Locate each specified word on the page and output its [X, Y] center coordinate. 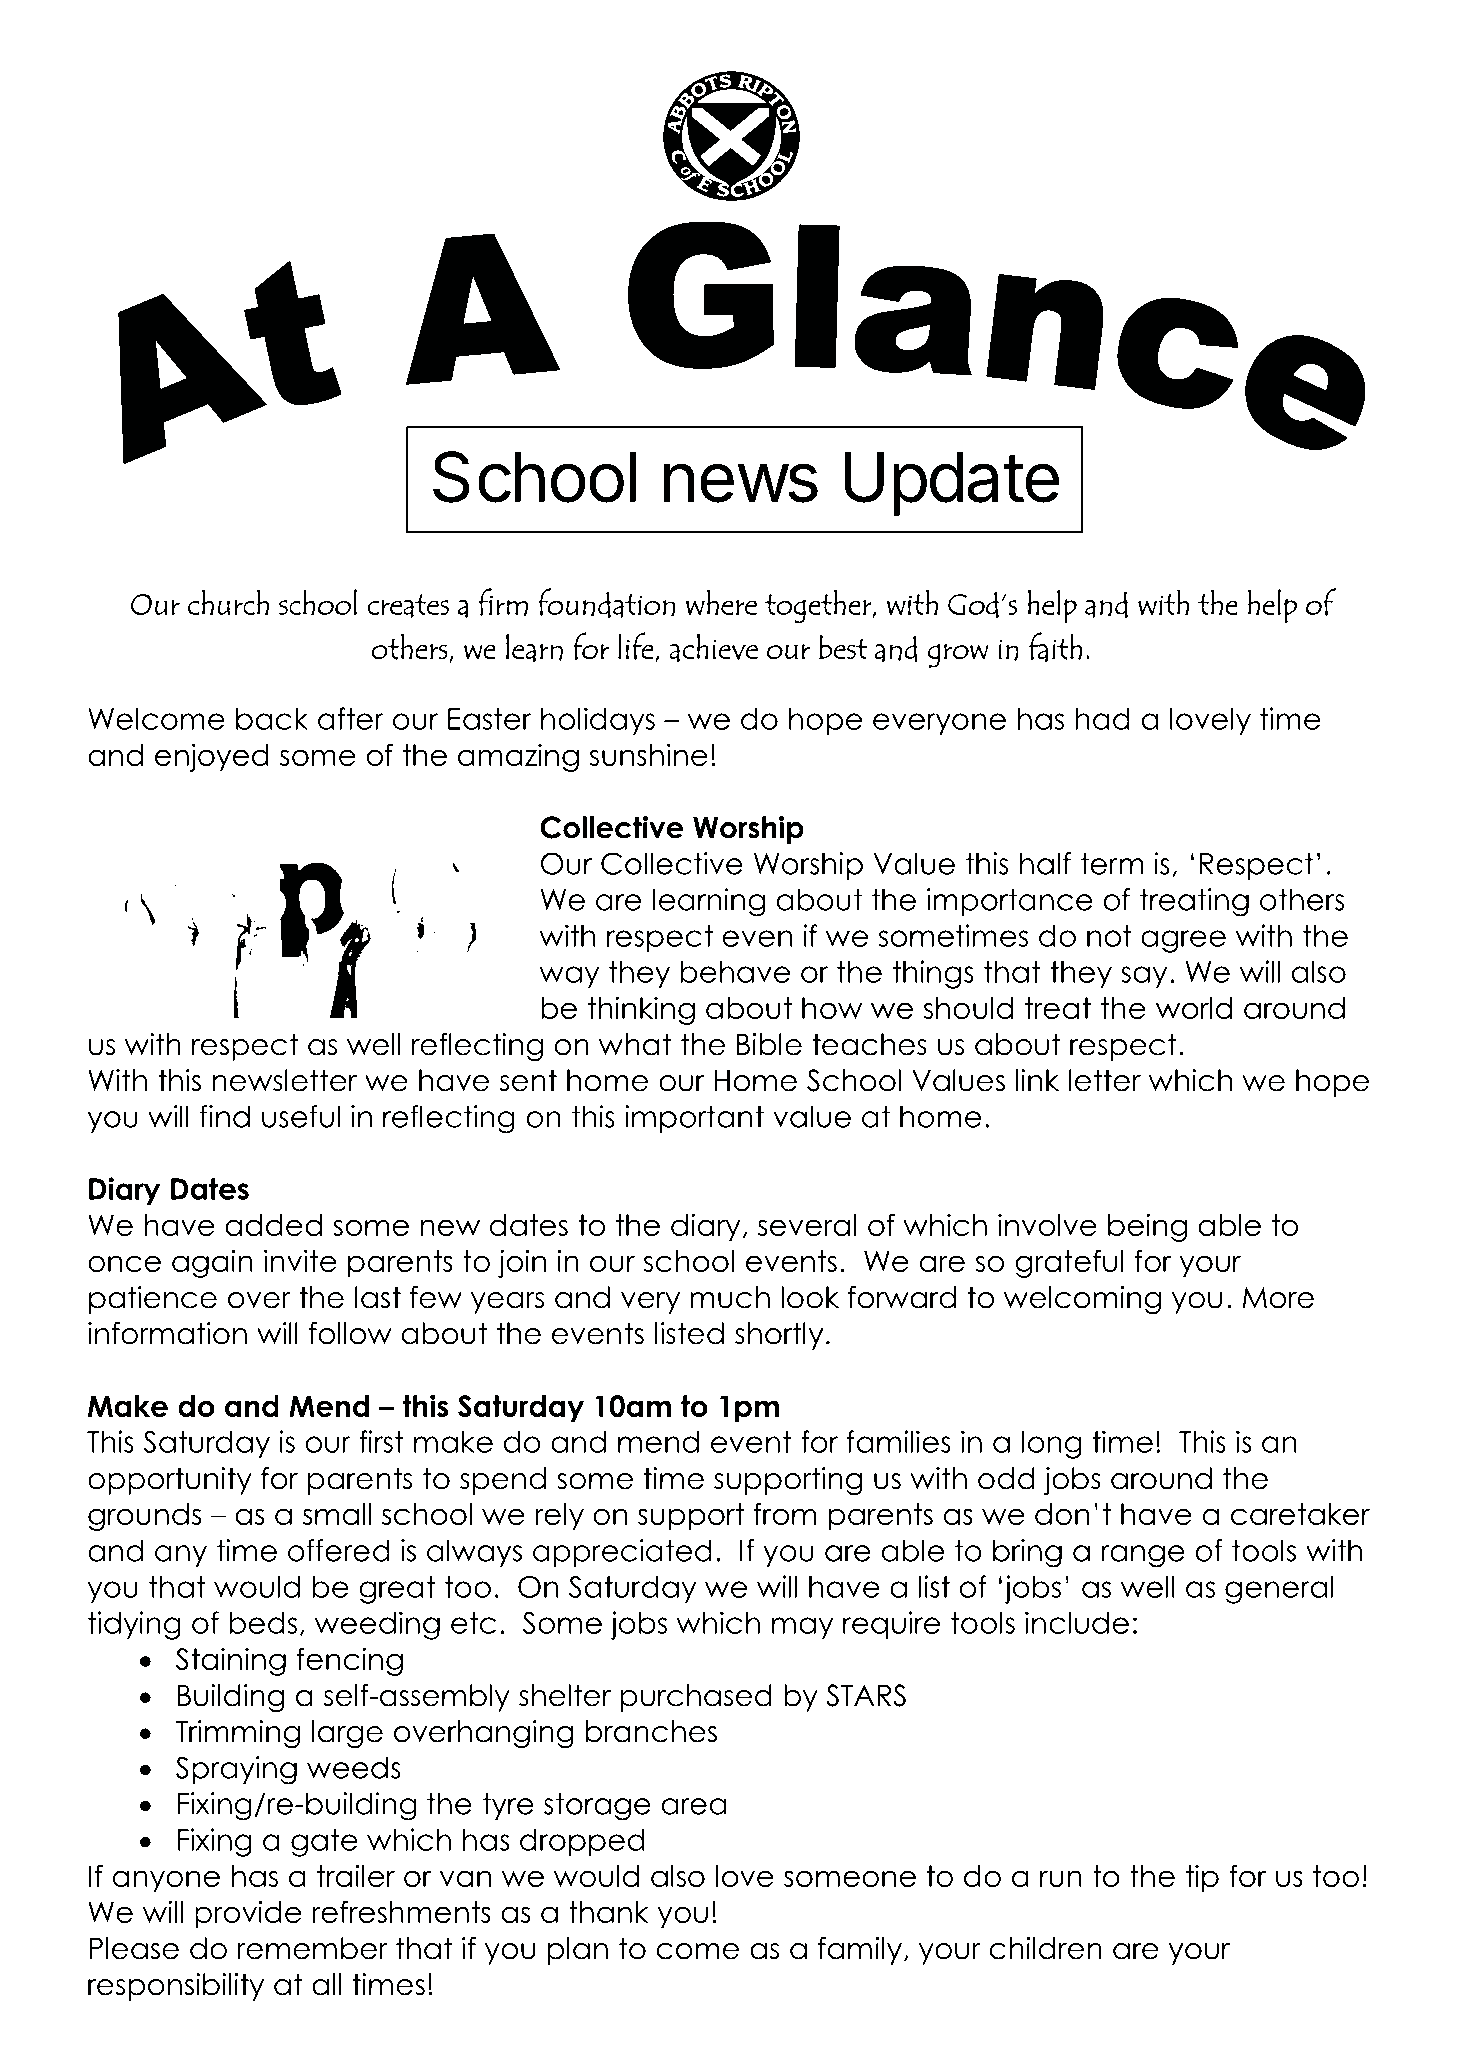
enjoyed [212, 757]
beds [263, 1622]
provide [248, 1914]
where [721, 602]
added [273, 1225]
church [228, 602]
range [1143, 1556]
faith [1056, 647]
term [1112, 863]
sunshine [649, 754]
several [807, 1225]
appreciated [622, 1553]
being [1147, 1227]
